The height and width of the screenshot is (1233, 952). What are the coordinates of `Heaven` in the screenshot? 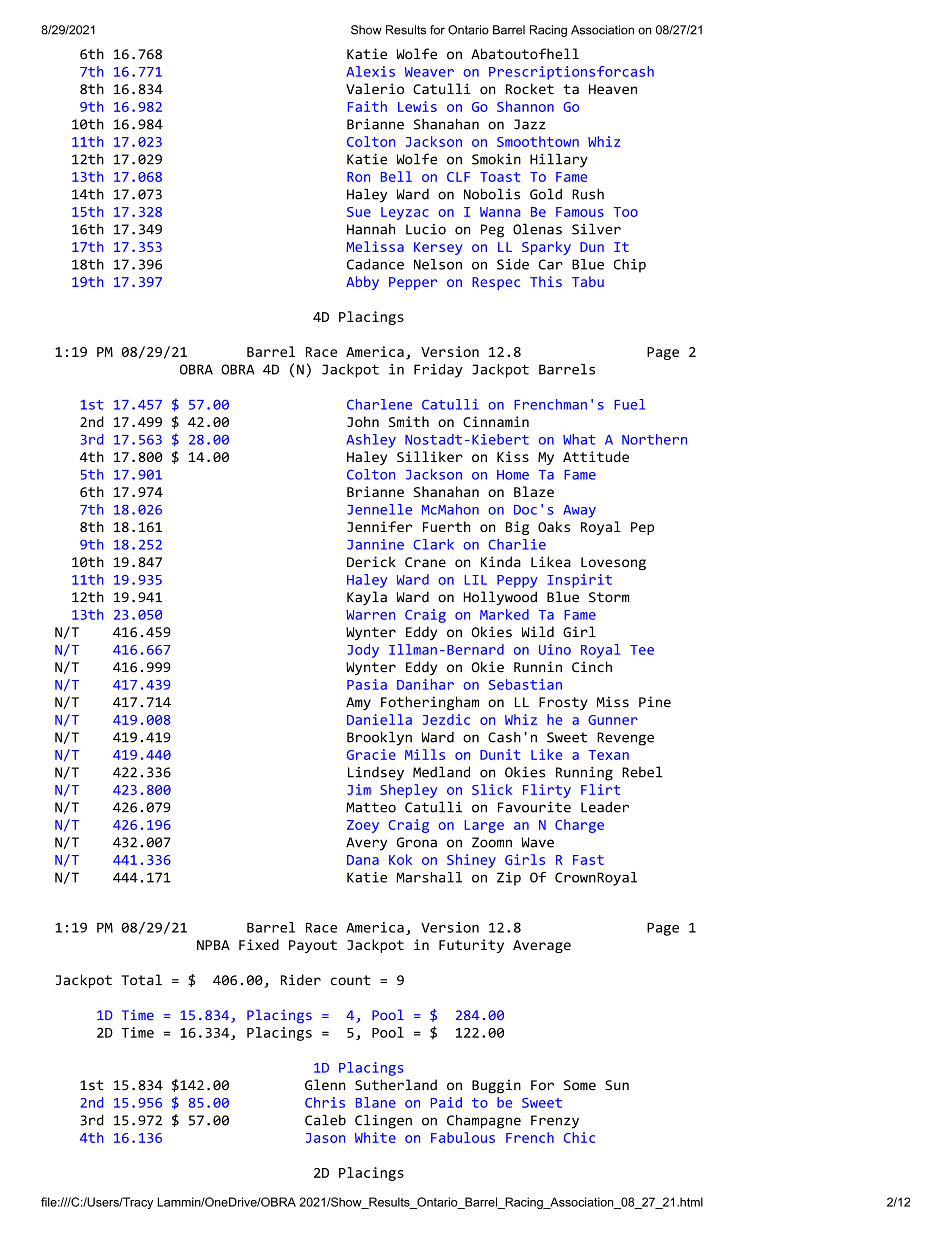 It's located at (613, 89).
